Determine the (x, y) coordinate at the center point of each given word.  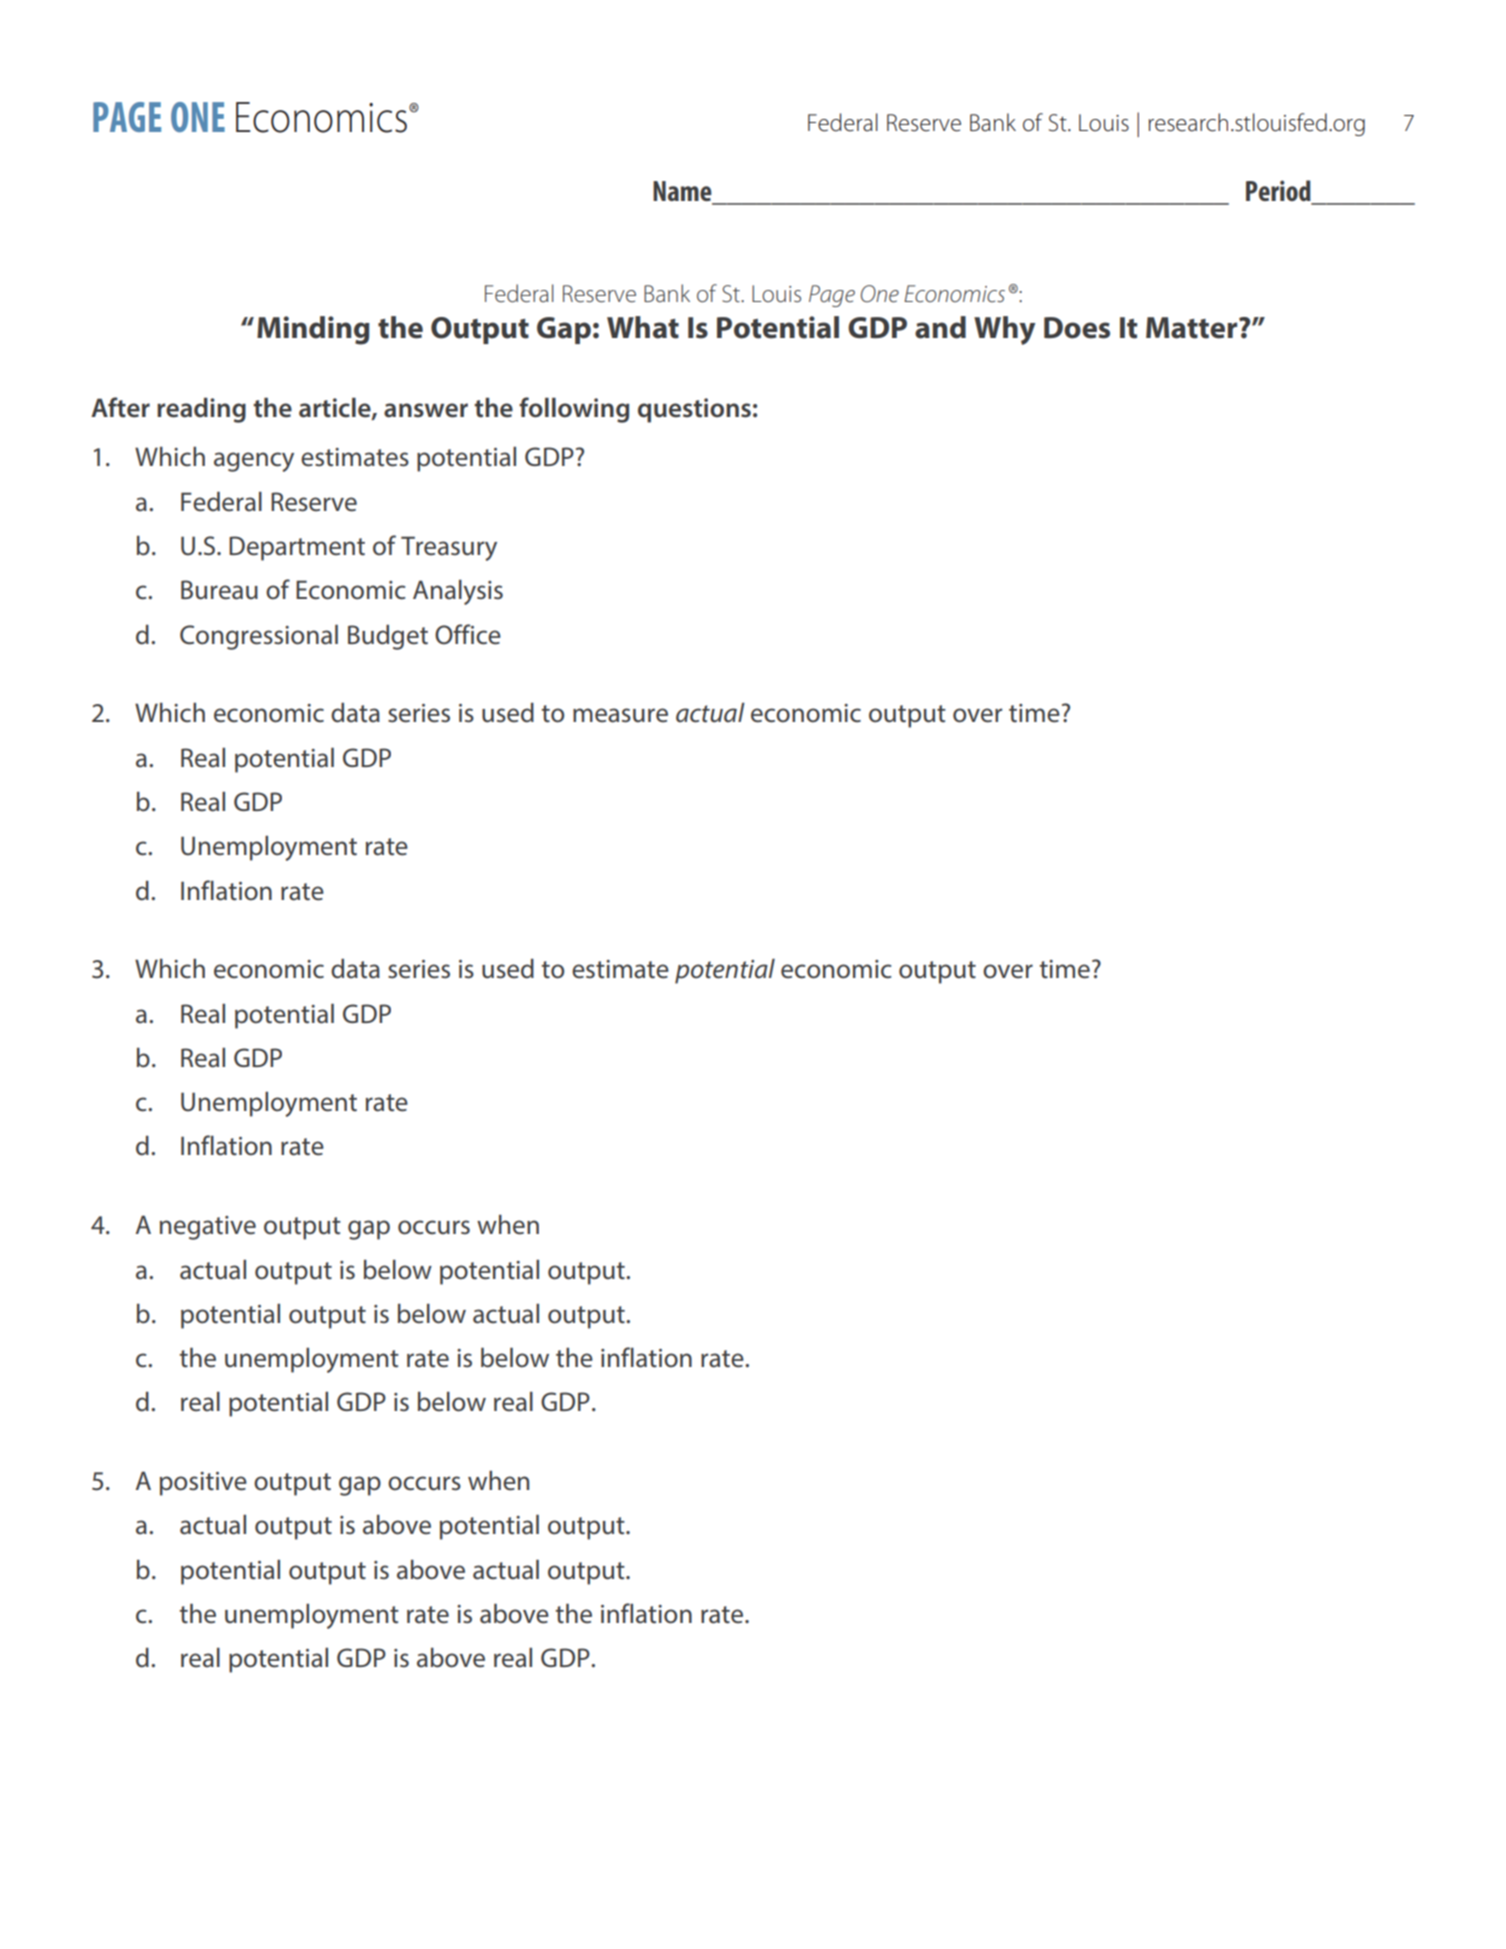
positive (203, 1484)
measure (620, 715)
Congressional (259, 637)
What (643, 327)
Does (1077, 328)
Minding (313, 330)
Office (468, 634)
